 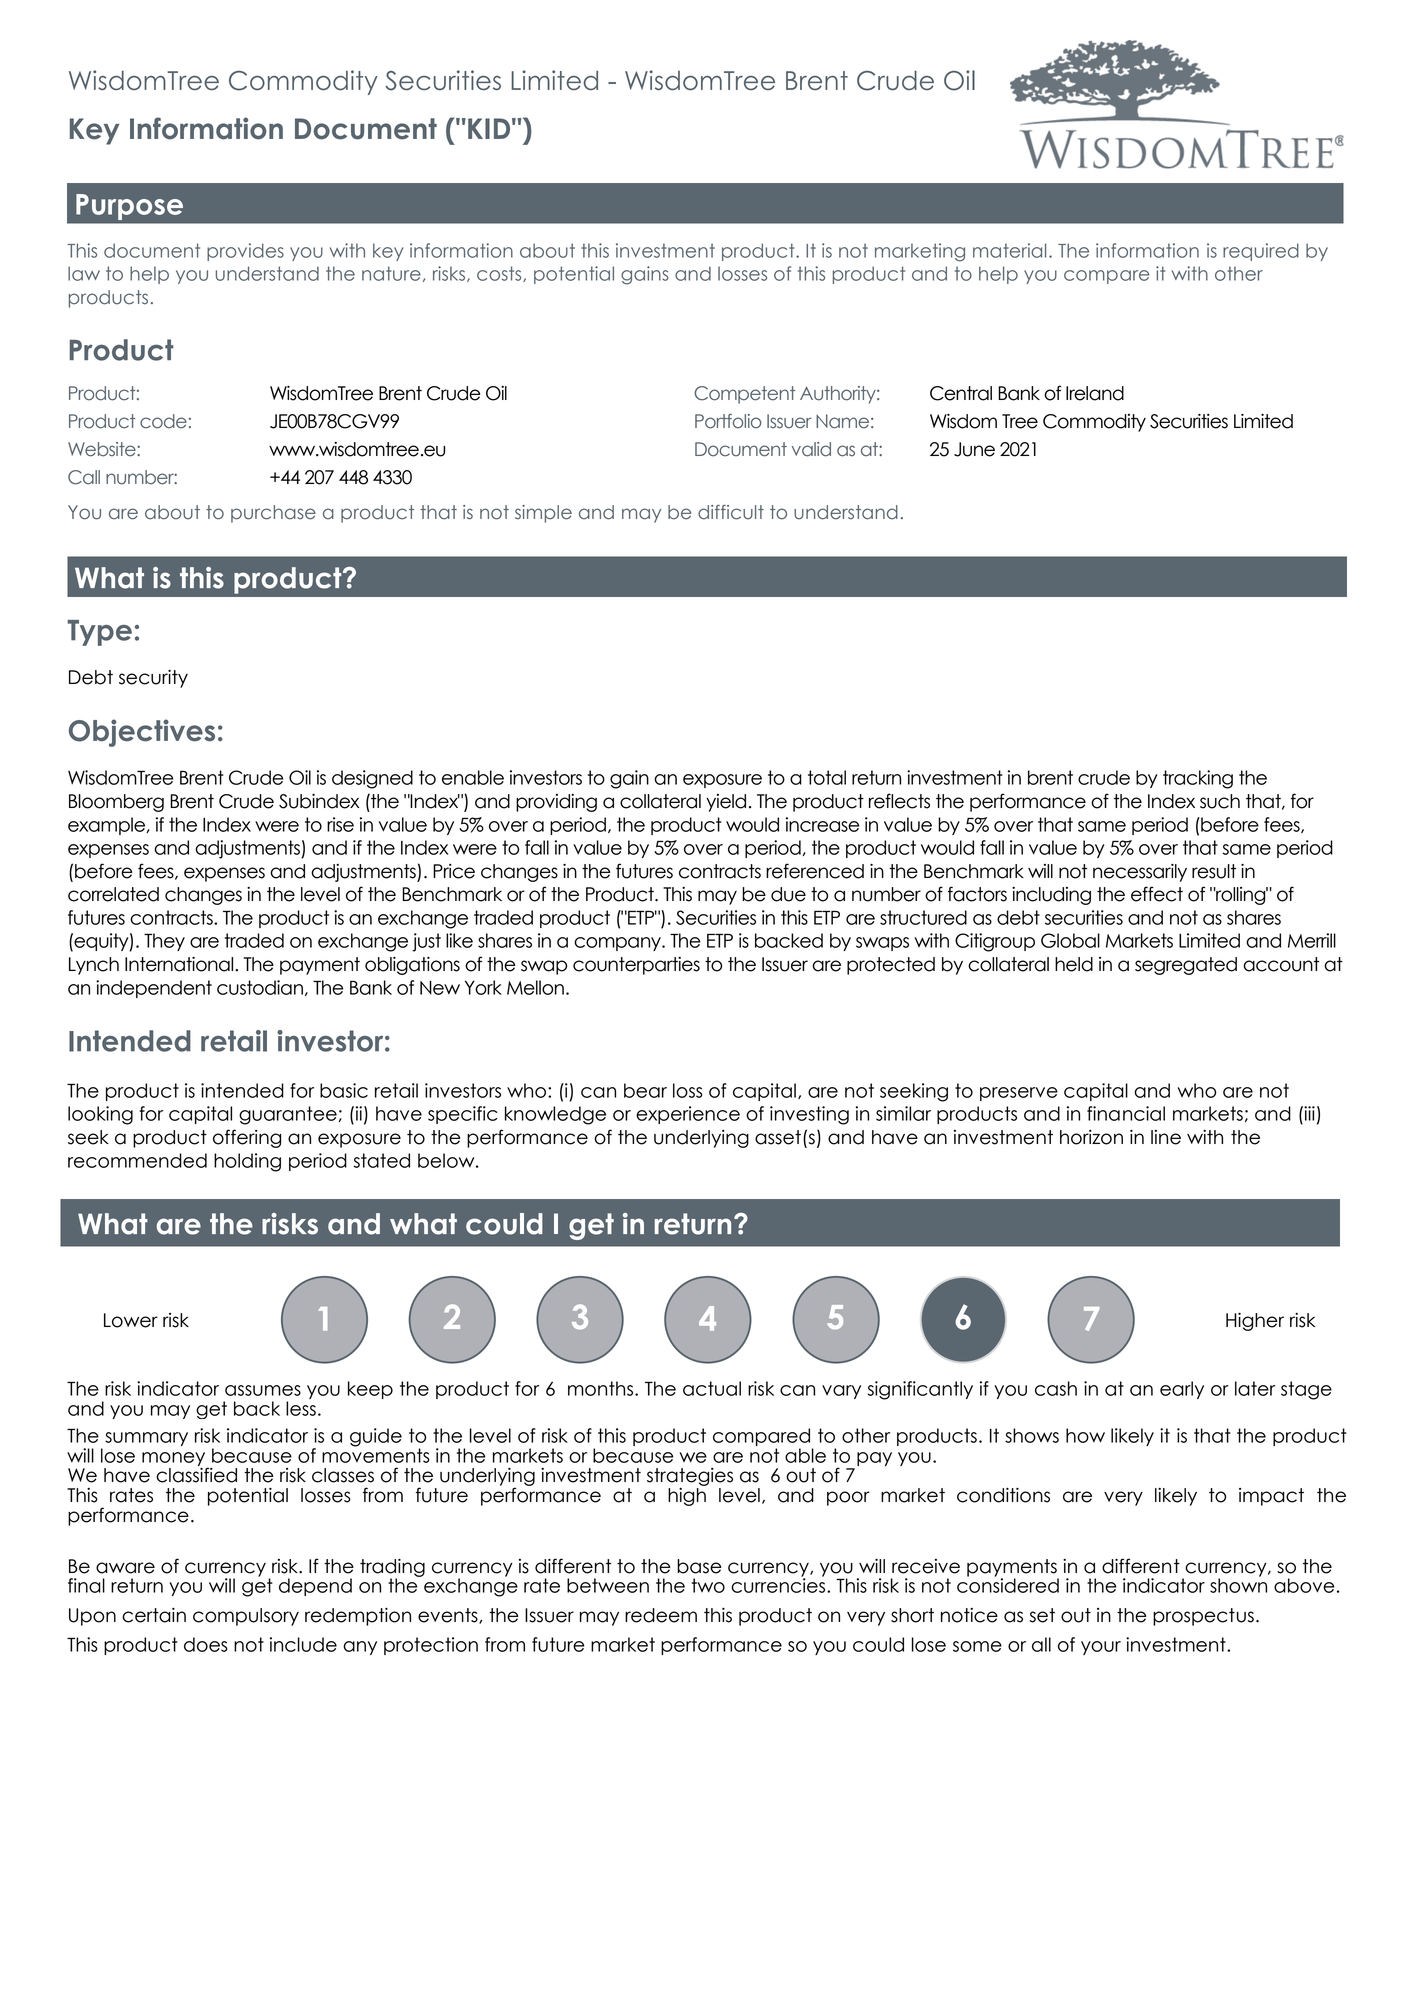 What do you see at coordinates (1203, 1617) in the page?
I see `prospectus` at bounding box center [1203, 1617].
